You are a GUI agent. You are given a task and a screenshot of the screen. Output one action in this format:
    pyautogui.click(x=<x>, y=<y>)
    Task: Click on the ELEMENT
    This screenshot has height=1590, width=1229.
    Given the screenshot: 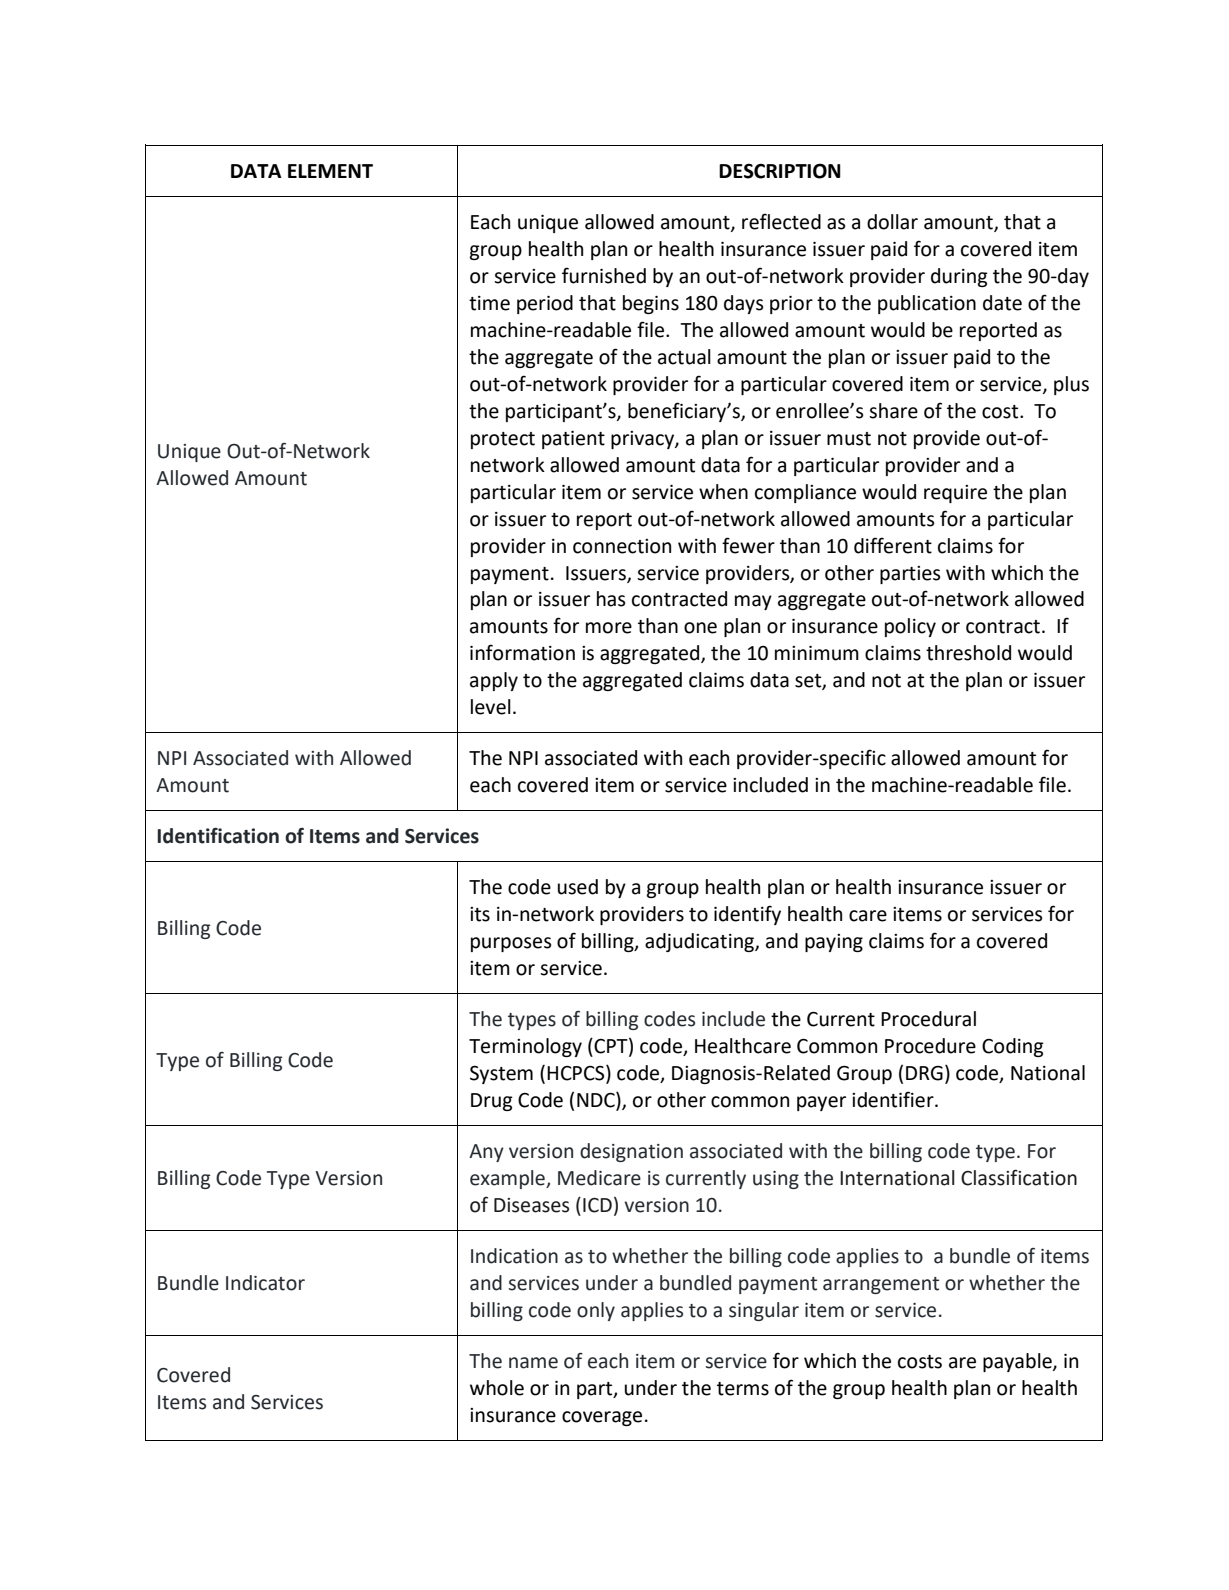 What is the action you would take?
    pyautogui.click(x=330, y=171)
